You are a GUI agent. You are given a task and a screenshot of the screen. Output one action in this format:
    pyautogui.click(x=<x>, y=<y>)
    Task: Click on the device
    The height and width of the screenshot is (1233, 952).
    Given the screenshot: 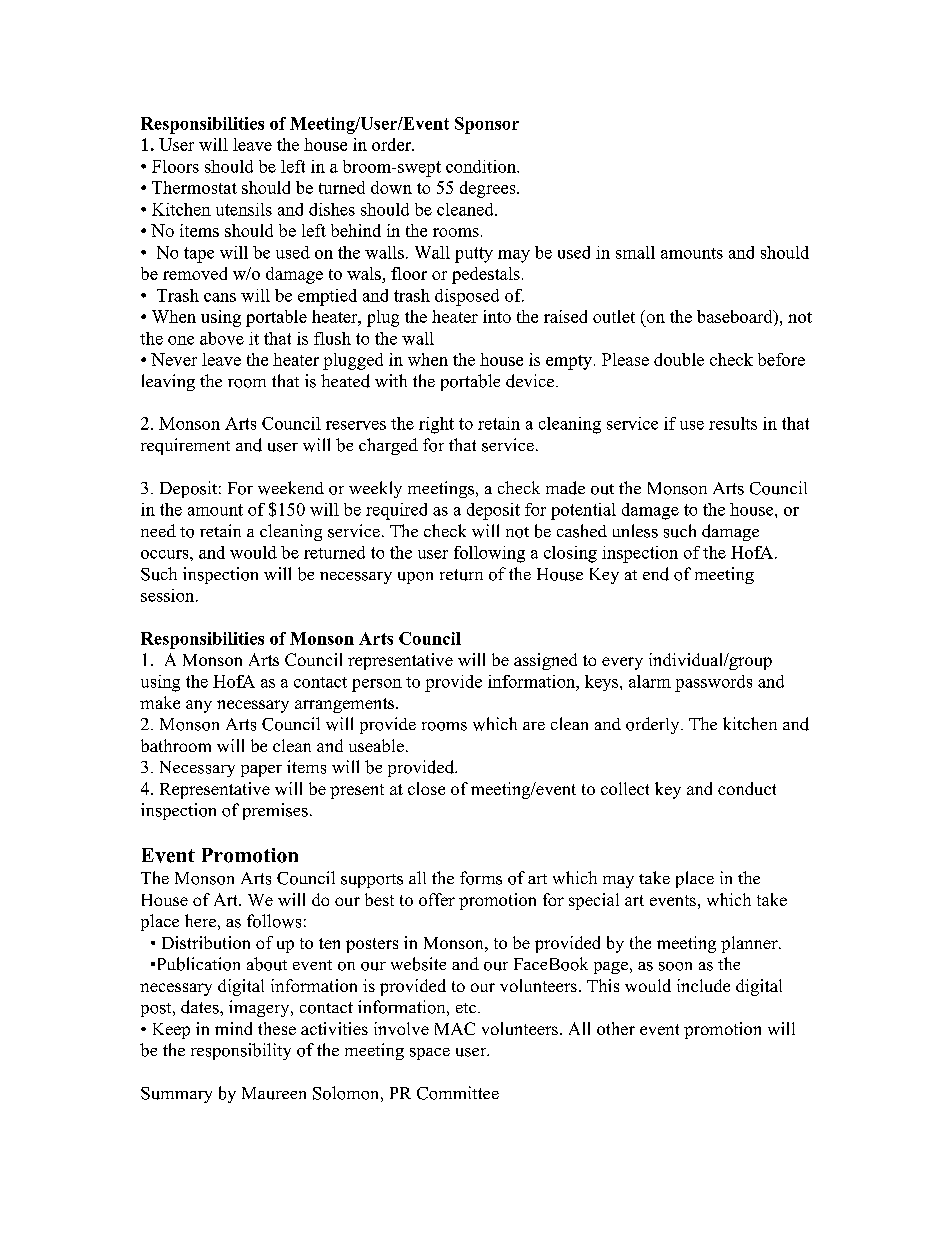 What is the action you would take?
    pyautogui.click(x=530, y=381)
